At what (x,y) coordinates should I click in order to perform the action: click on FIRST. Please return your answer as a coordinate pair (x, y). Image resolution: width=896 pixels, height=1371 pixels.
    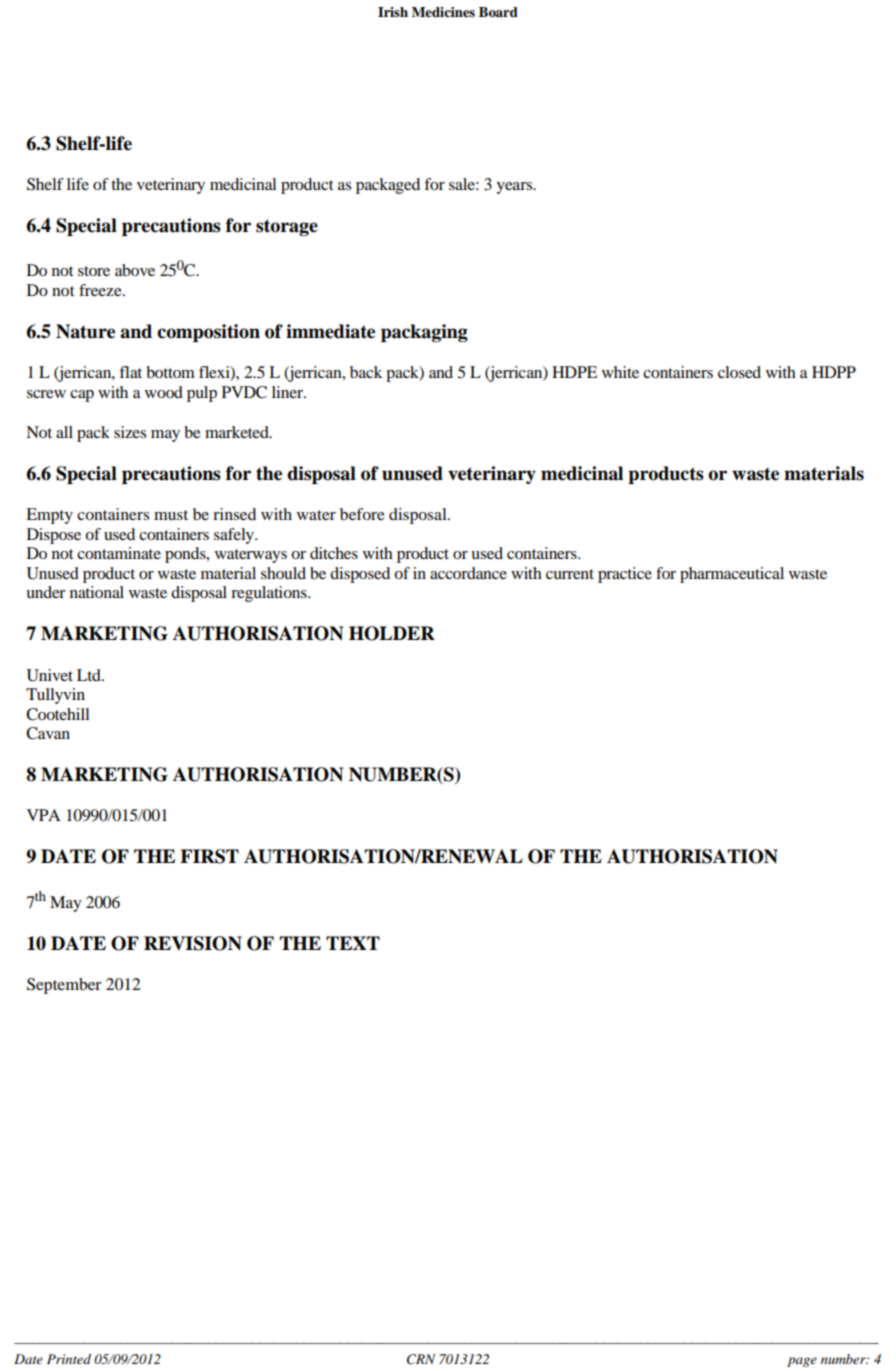
    Looking at the image, I should click on (209, 856).
